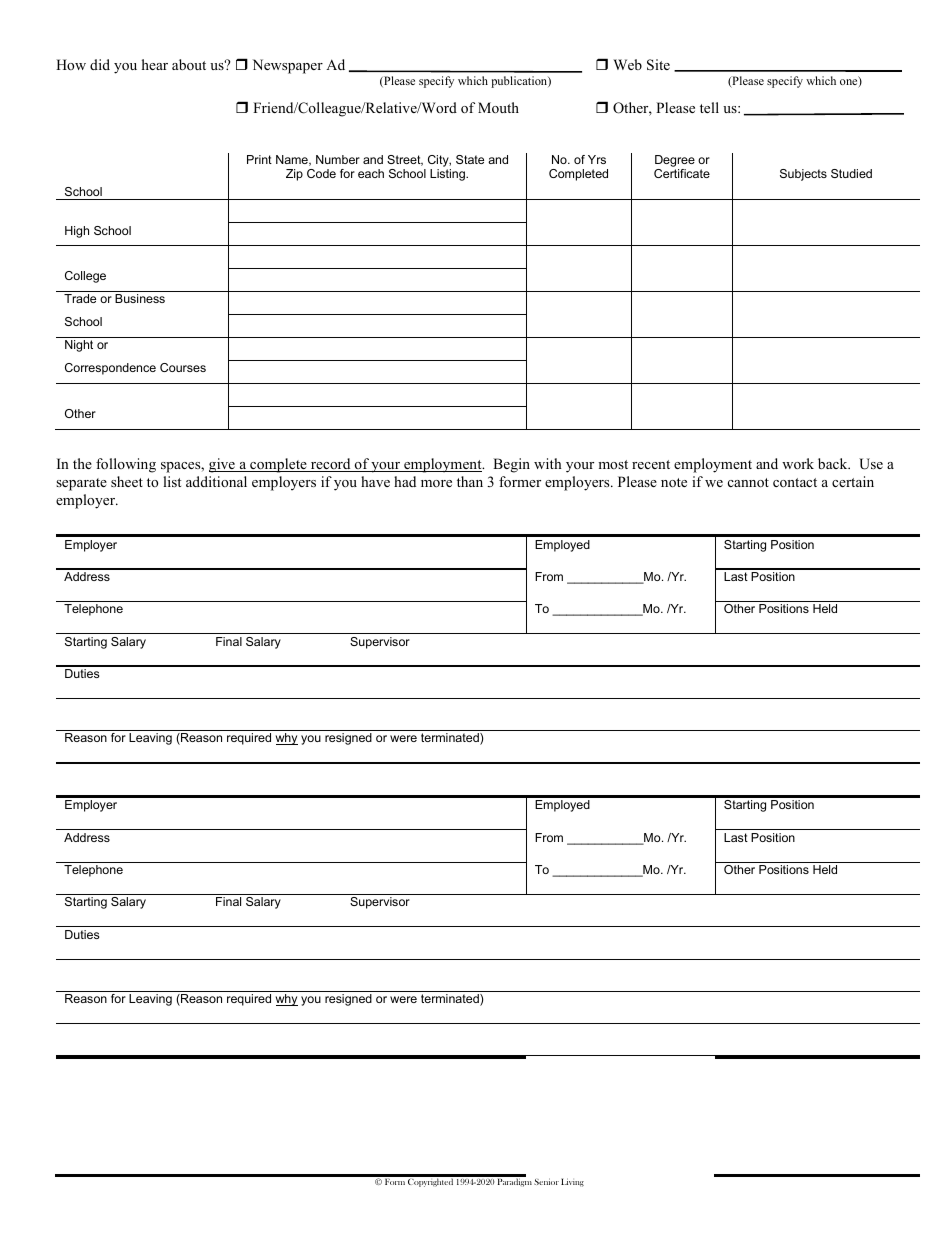  I want to click on cannot, so click(748, 482).
